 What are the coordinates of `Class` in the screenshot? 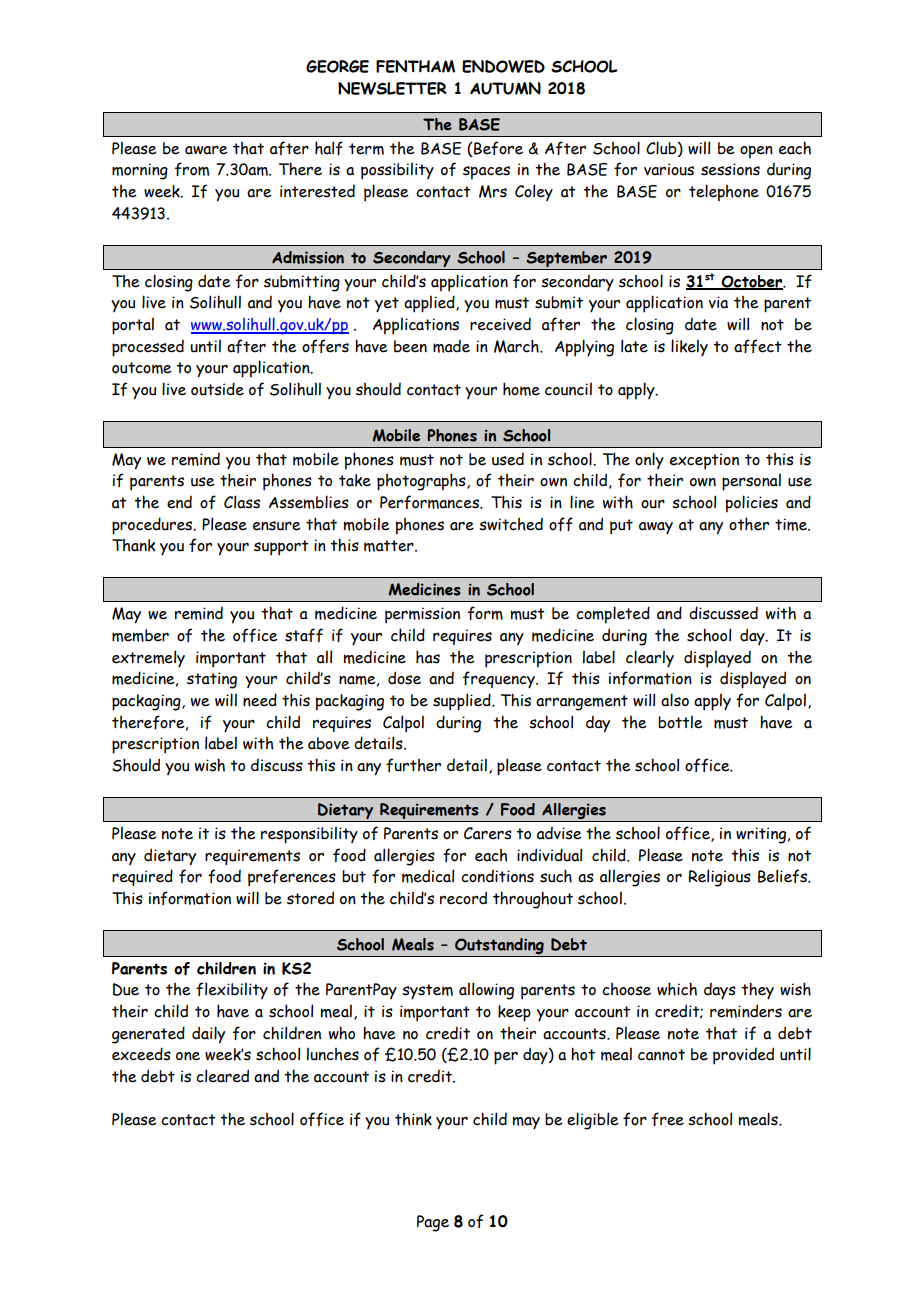 It's located at (242, 502).
